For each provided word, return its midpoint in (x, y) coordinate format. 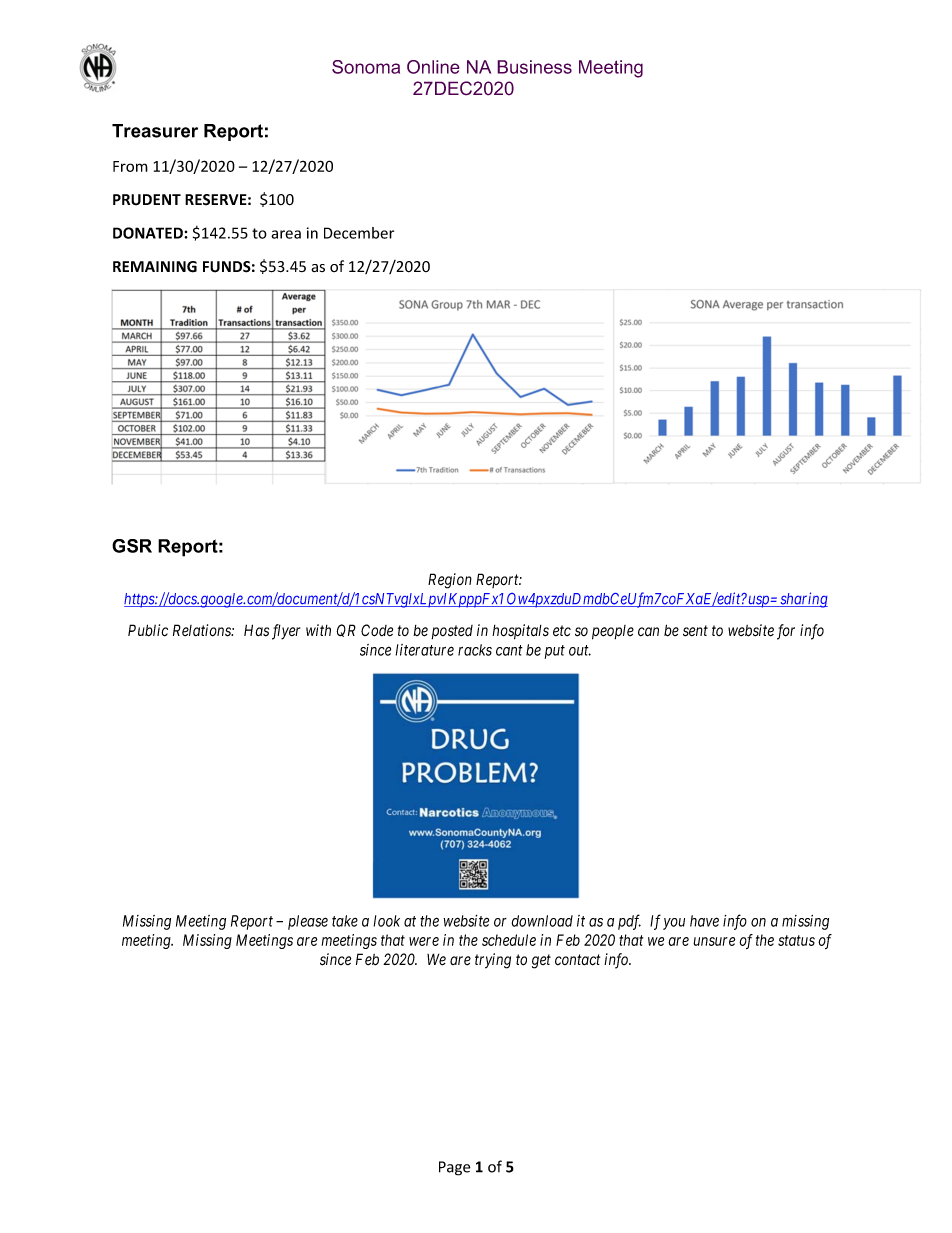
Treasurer (155, 131)
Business (534, 67)
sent (695, 631)
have (704, 921)
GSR (132, 546)
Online (433, 67)
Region (450, 581)
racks (475, 650)
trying (493, 961)
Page (455, 1168)
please (308, 922)
